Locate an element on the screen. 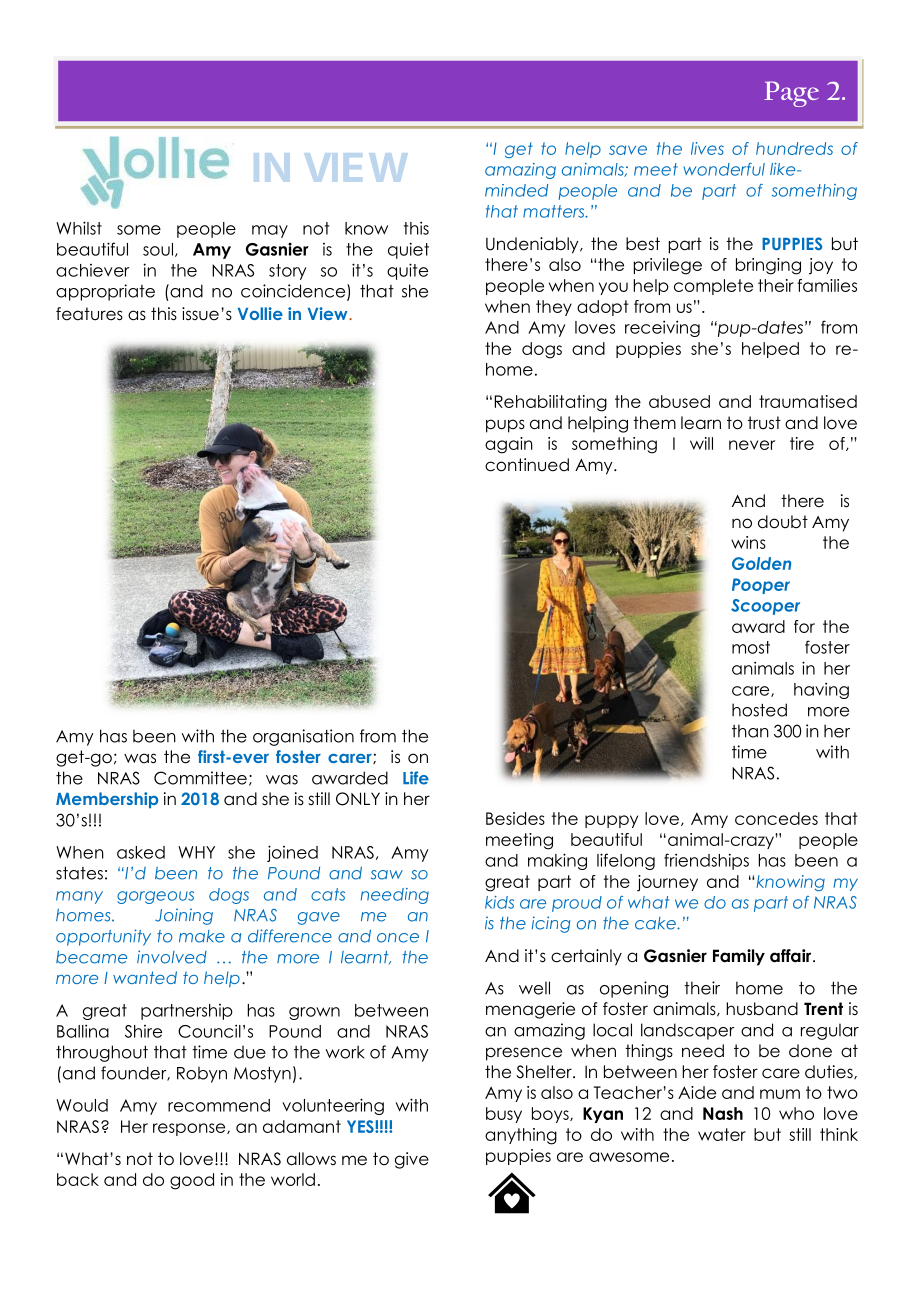 This screenshot has height=1307, width=924. Committee is located at coordinates (200, 778).
